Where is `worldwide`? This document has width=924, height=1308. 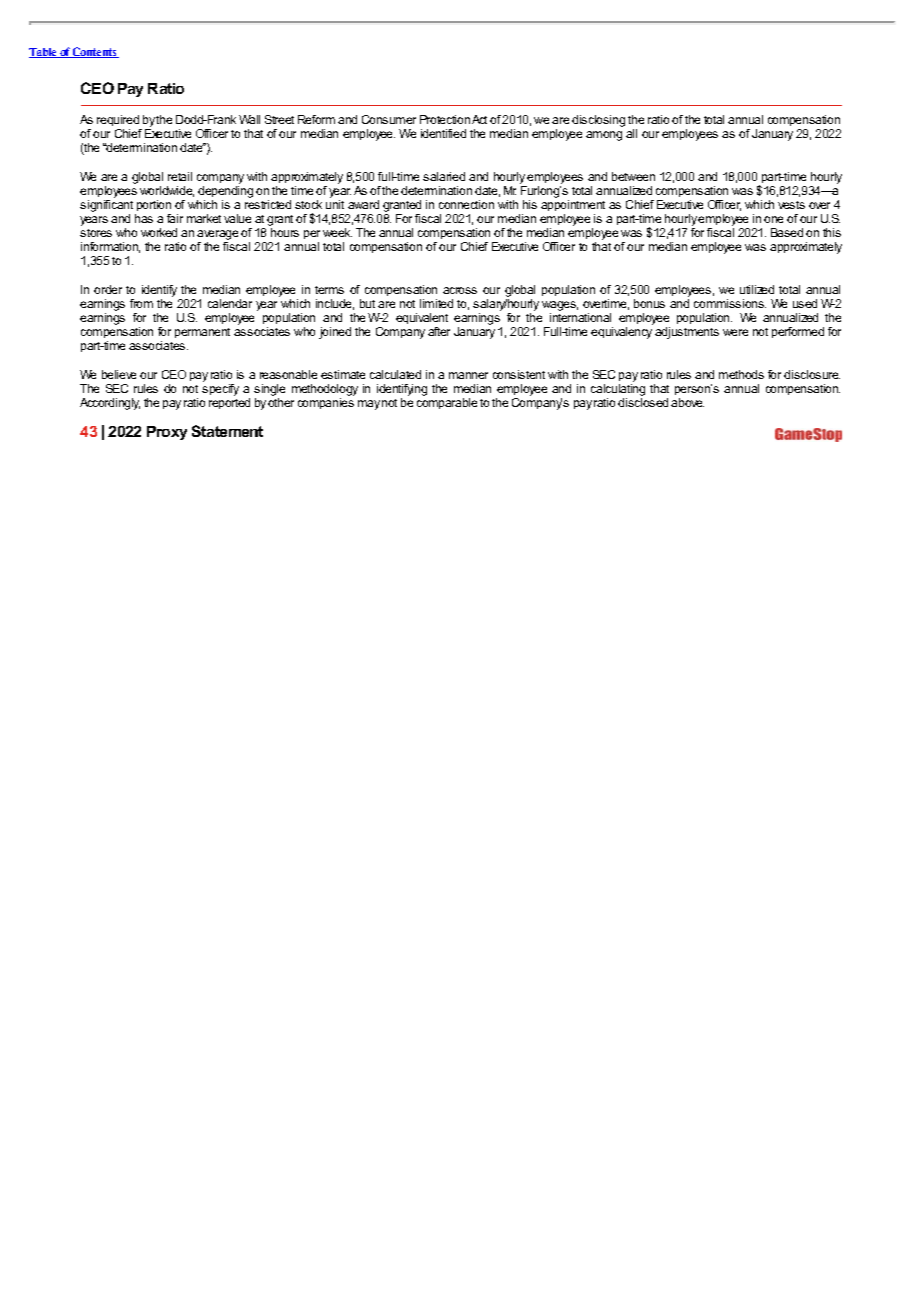
worldwide is located at coordinates (167, 191).
